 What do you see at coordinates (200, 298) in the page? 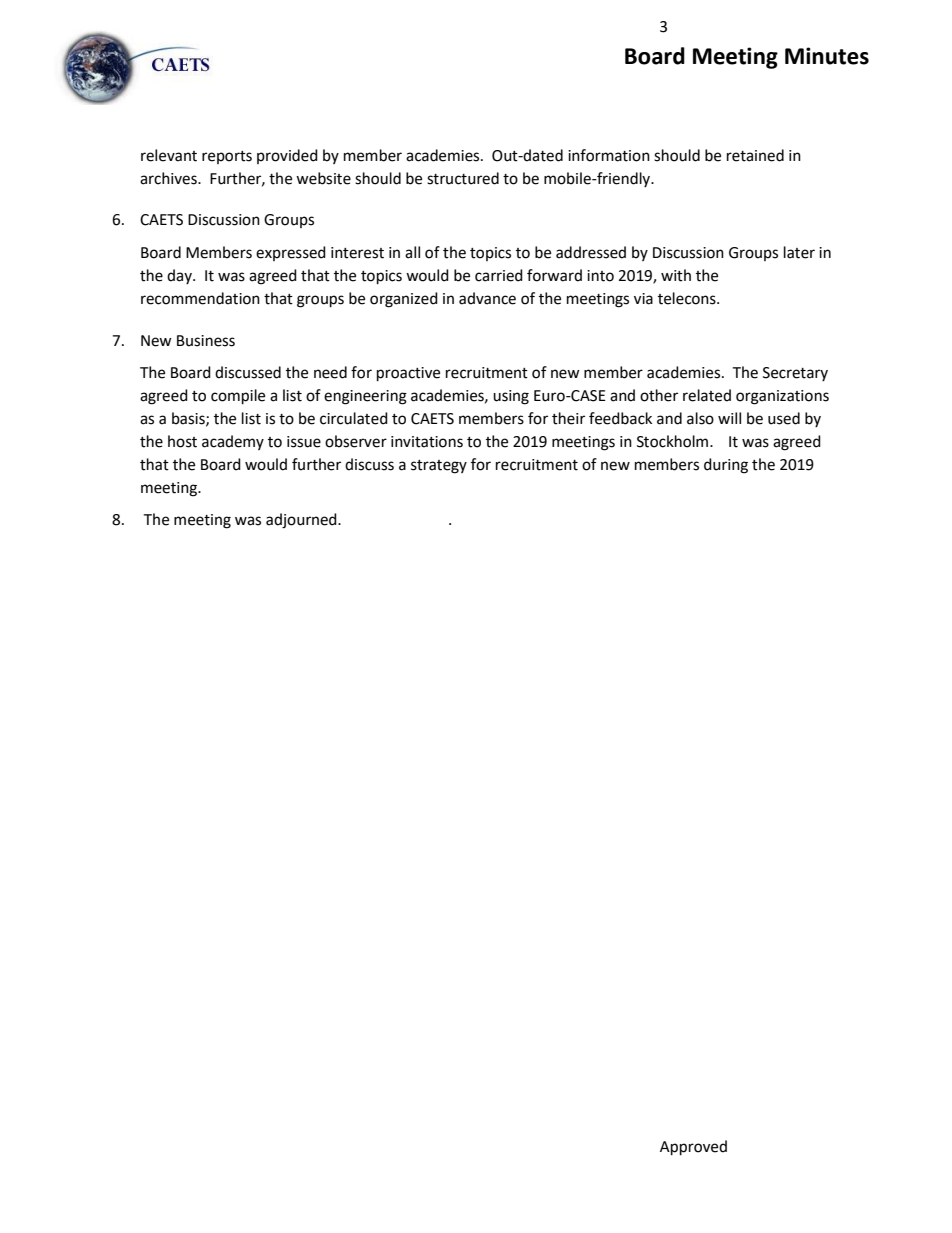
I see `recommendation` at bounding box center [200, 298].
